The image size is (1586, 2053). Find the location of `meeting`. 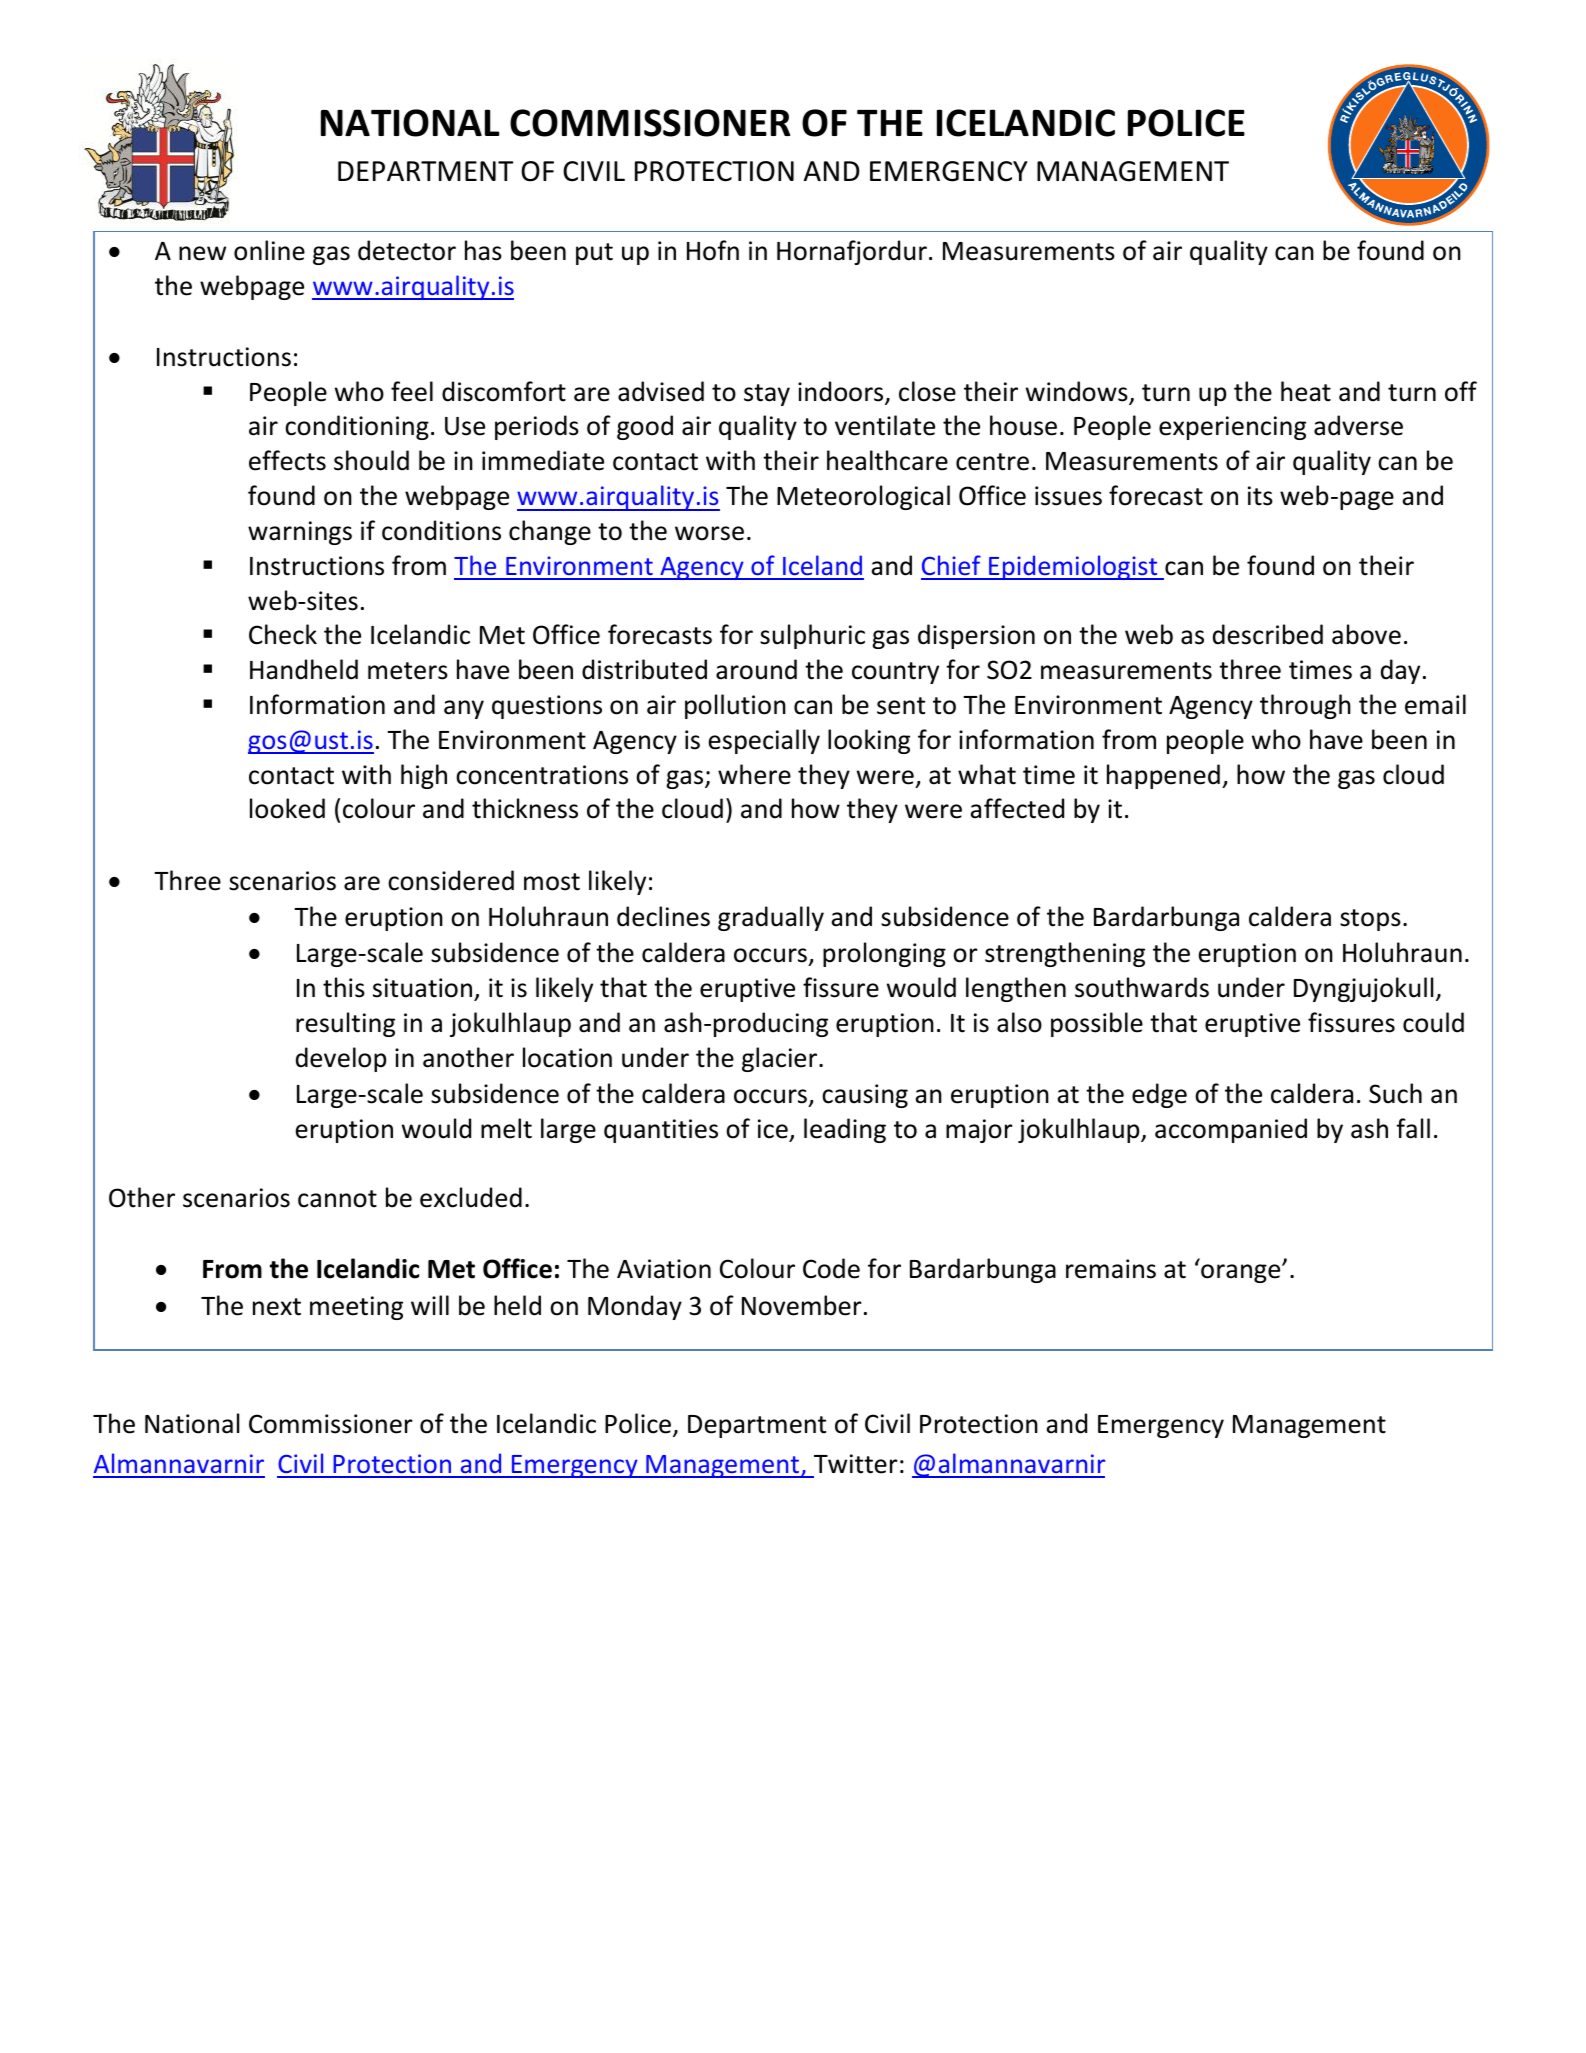

meeting is located at coordinates (356, 1308).
